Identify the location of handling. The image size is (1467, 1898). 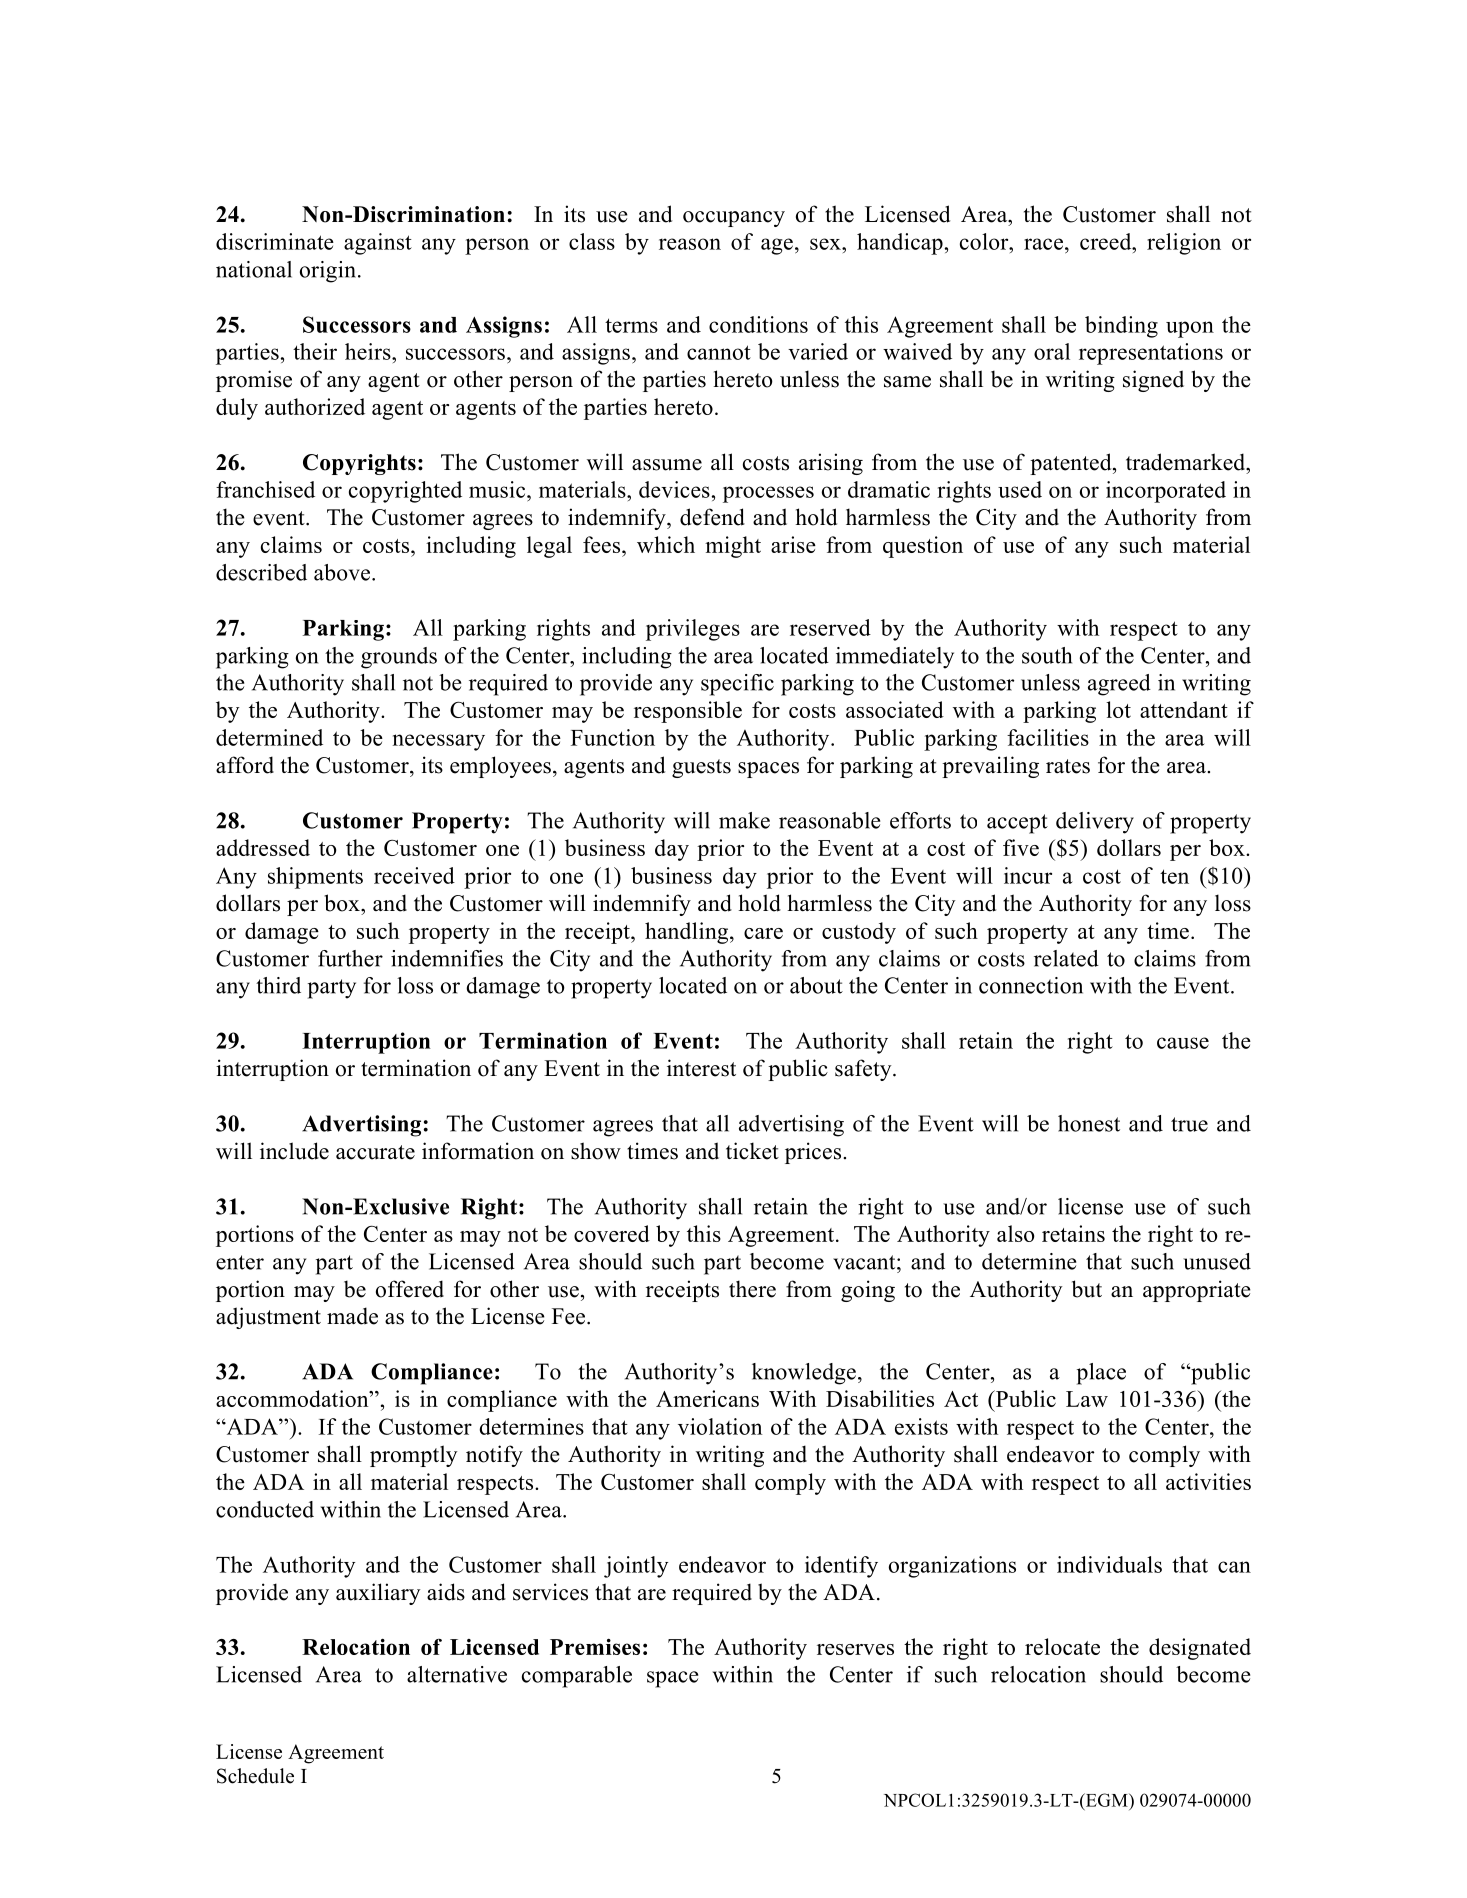
(688, 933).
